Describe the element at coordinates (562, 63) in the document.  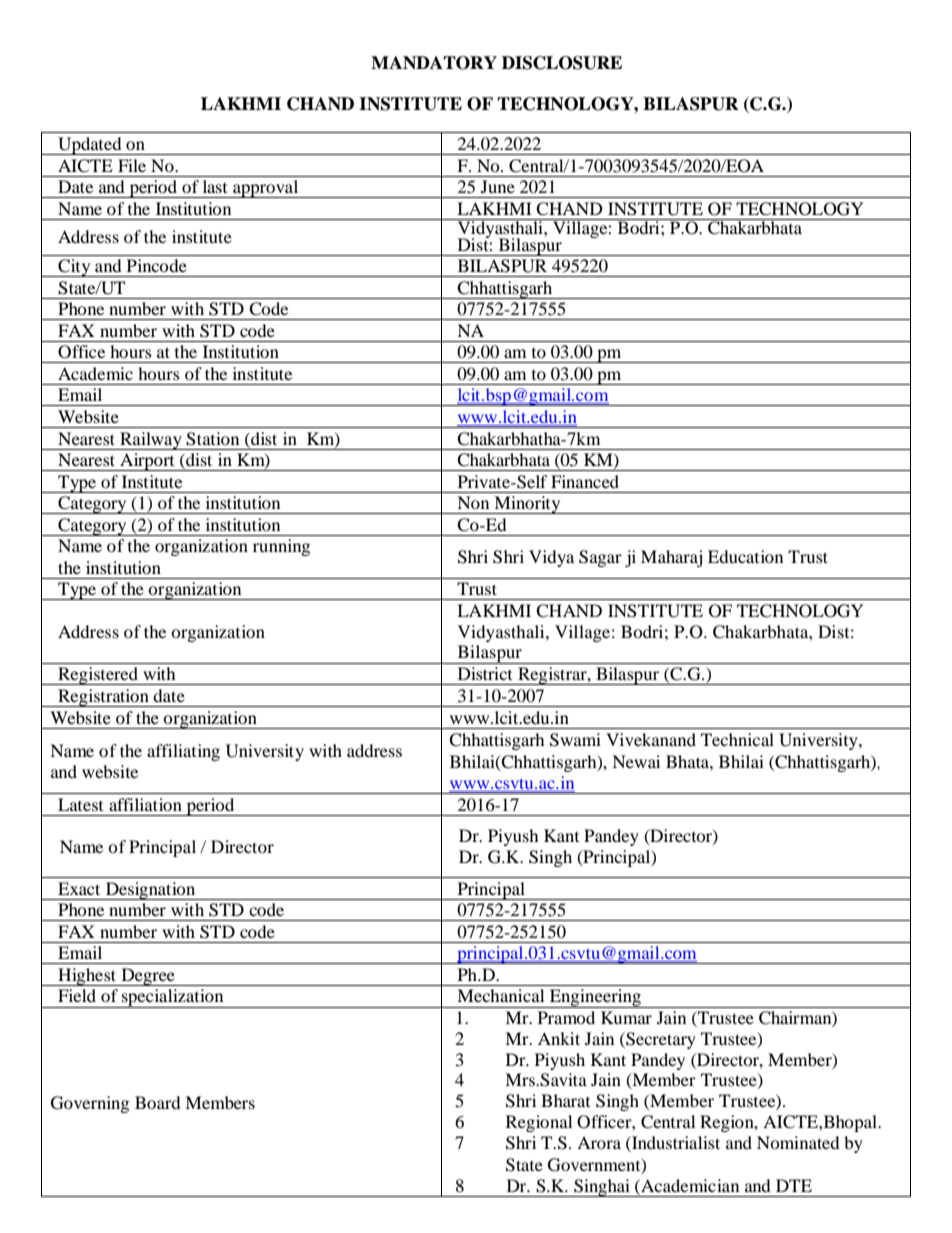
I see `DISCLOSURE` at that location.
